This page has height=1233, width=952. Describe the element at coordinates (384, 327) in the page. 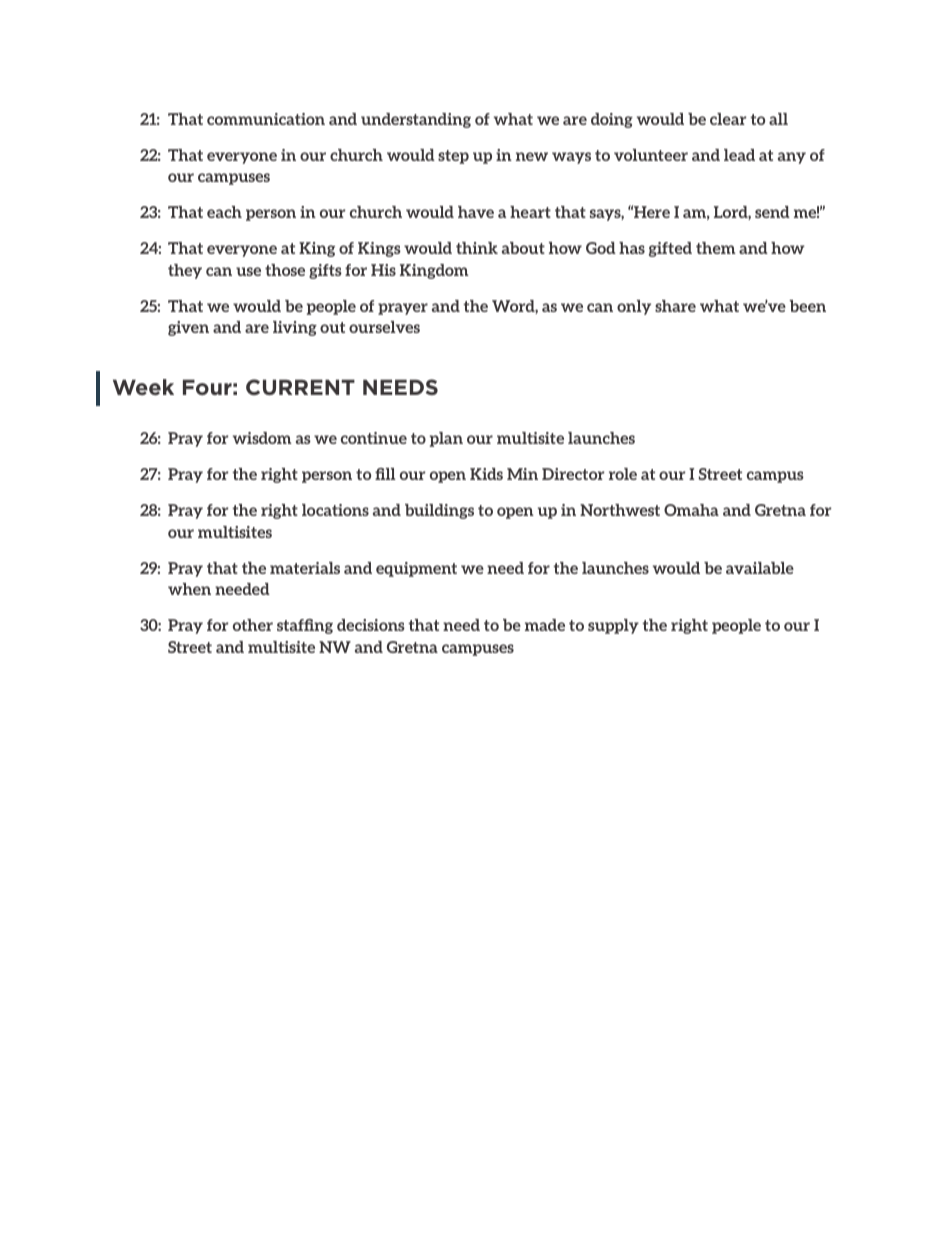

I see `ourselves` at that location.
